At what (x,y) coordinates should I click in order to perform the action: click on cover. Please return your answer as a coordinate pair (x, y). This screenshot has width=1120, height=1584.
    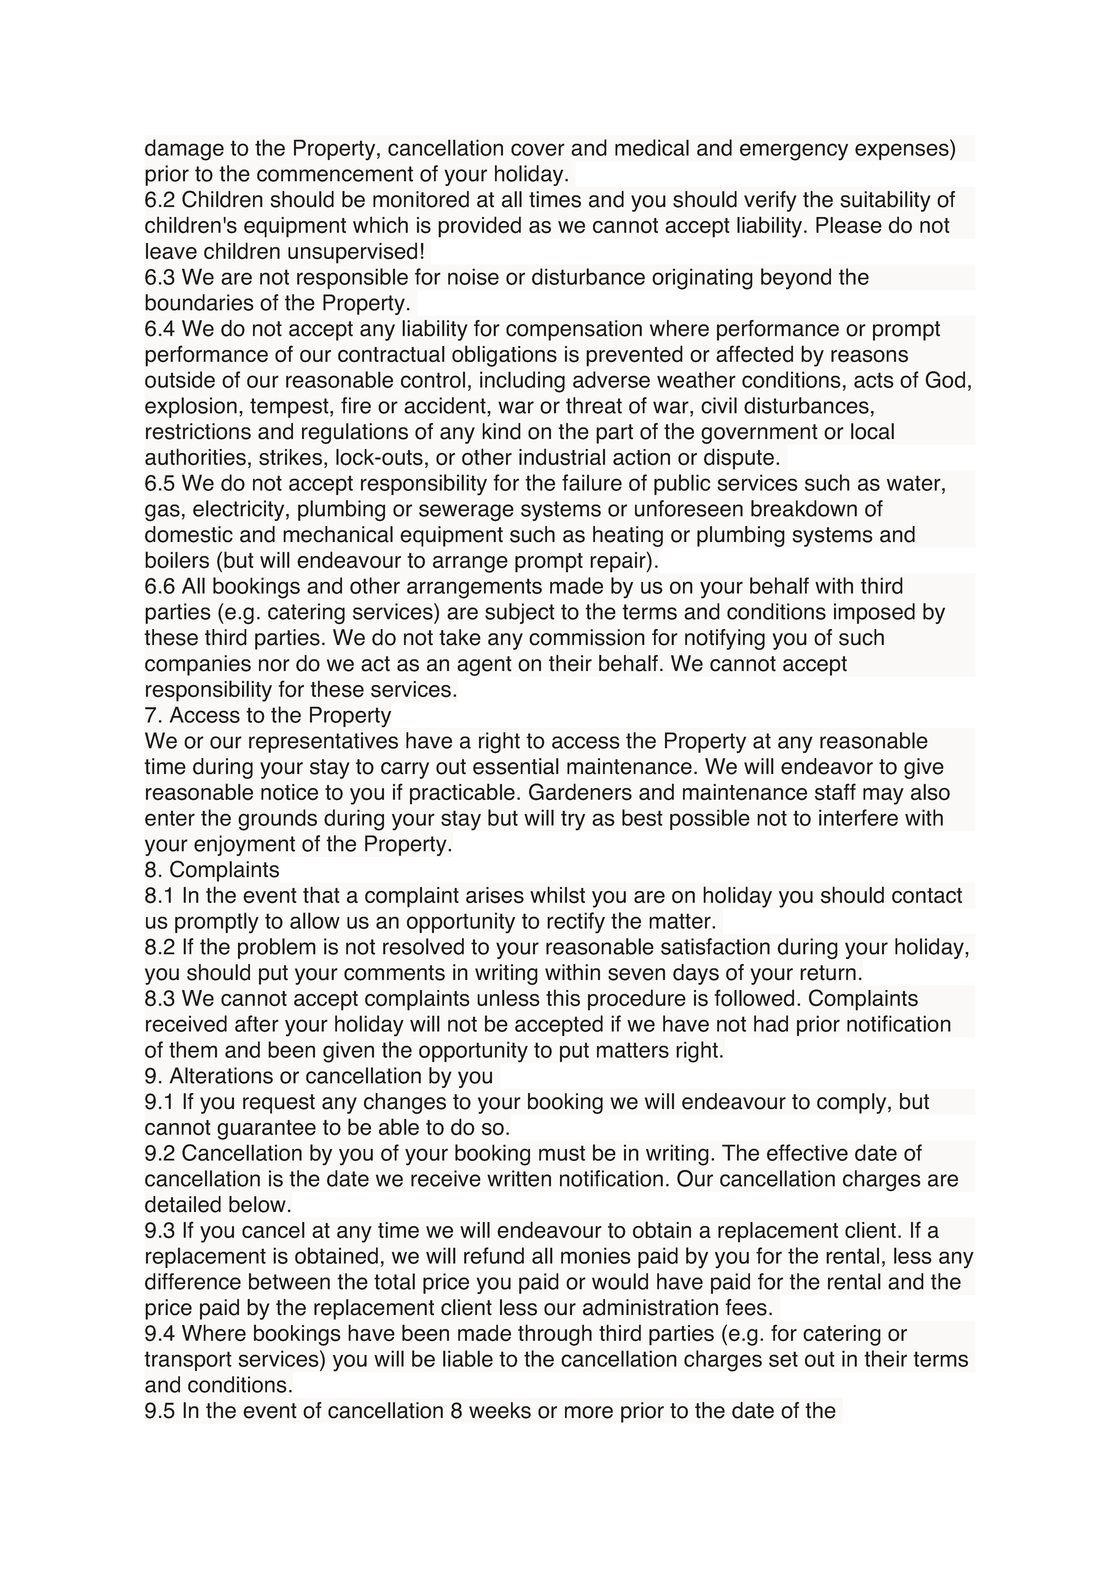
    Looking at the image, I should click on (538, 149).
